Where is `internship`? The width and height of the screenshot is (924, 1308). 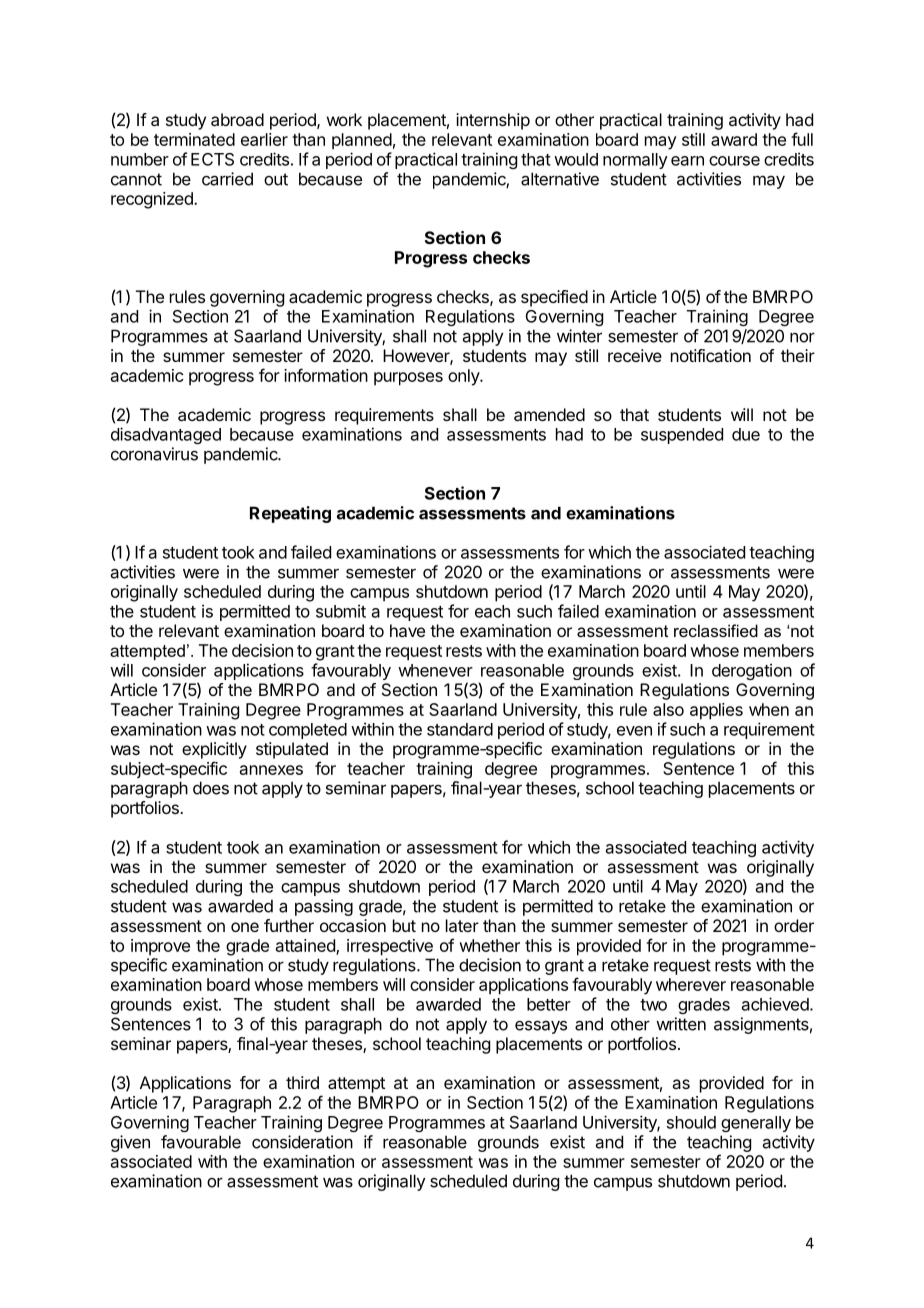 internship is located at coordinates (493, 121).
